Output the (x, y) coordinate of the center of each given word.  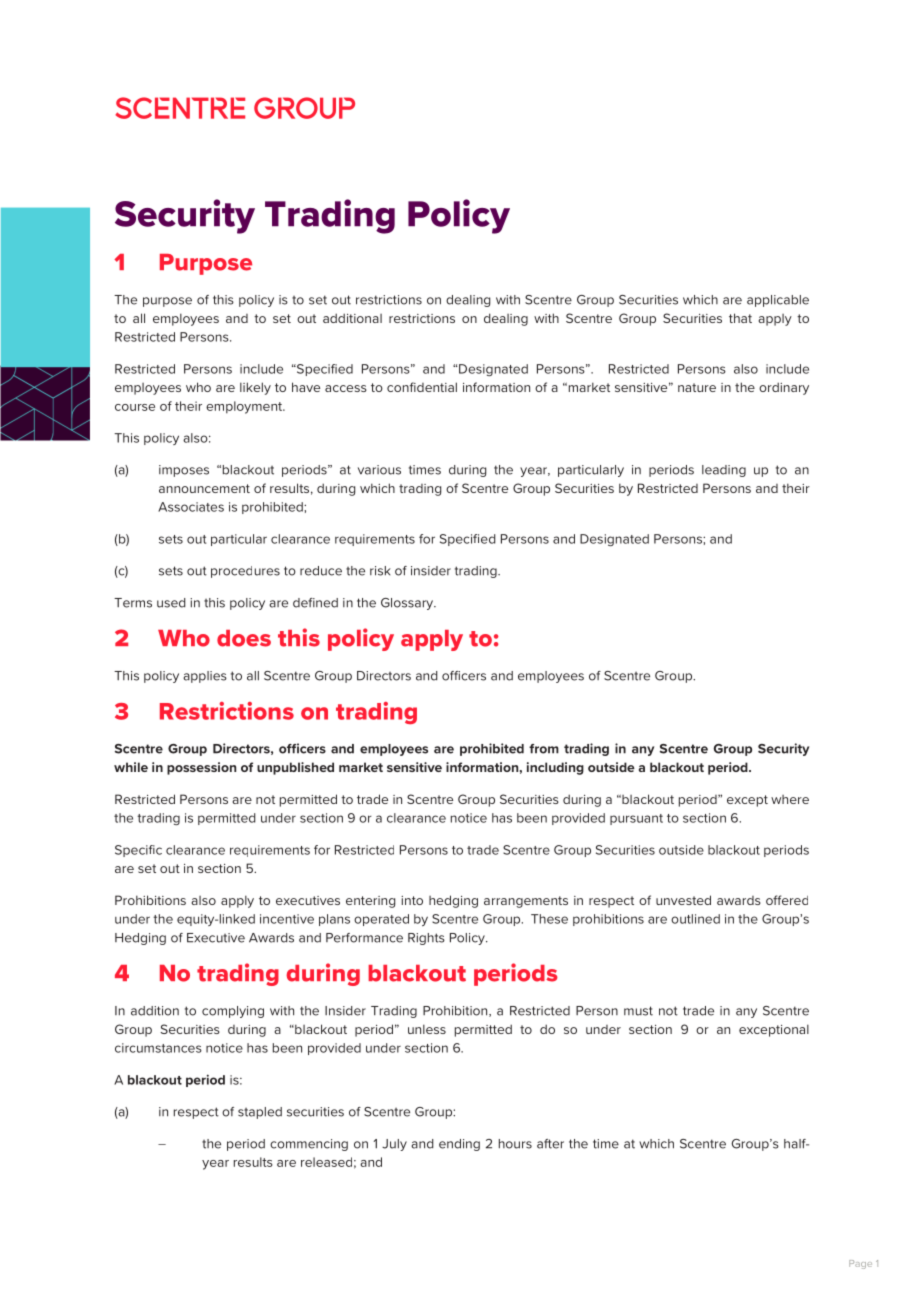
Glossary (408, 604)
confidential (422, 387)
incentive (287, 919)
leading (724, 471)
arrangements (526, 902)
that (740, 318)
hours (515, 1144)
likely (255, 388)
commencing (309, 1145)
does (244, 638)
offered (787, 900)
